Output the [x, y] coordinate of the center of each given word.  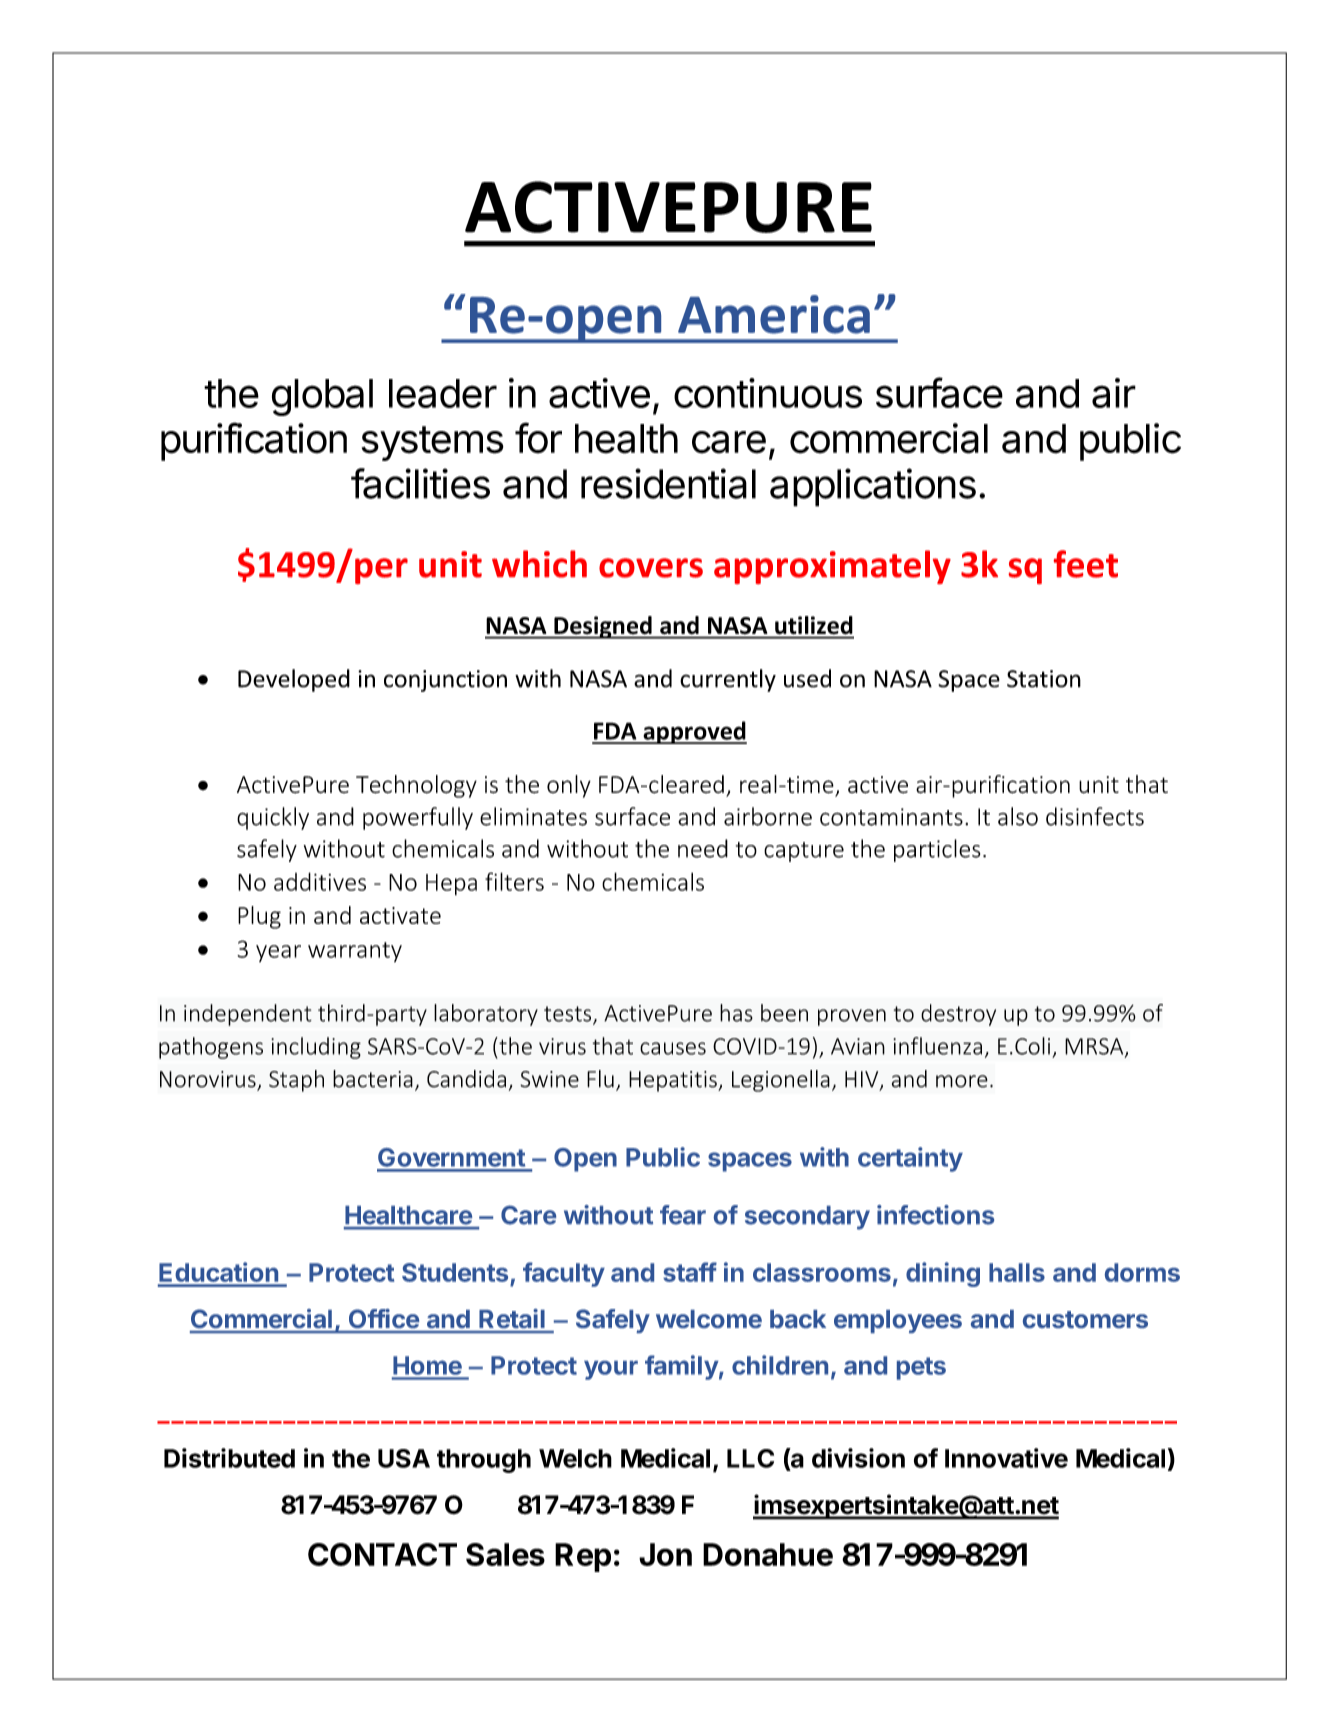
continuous [768, 393]
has [736, 1013]
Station [1044, 679]
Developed [294, 680]
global [322, 397]
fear [683, 1215]
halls [1017, 1272]
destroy [958, 1015]
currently [728, 680]
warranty [355, 952]
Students [455, 1272]
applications [873, 487]
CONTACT [382, 1554]
